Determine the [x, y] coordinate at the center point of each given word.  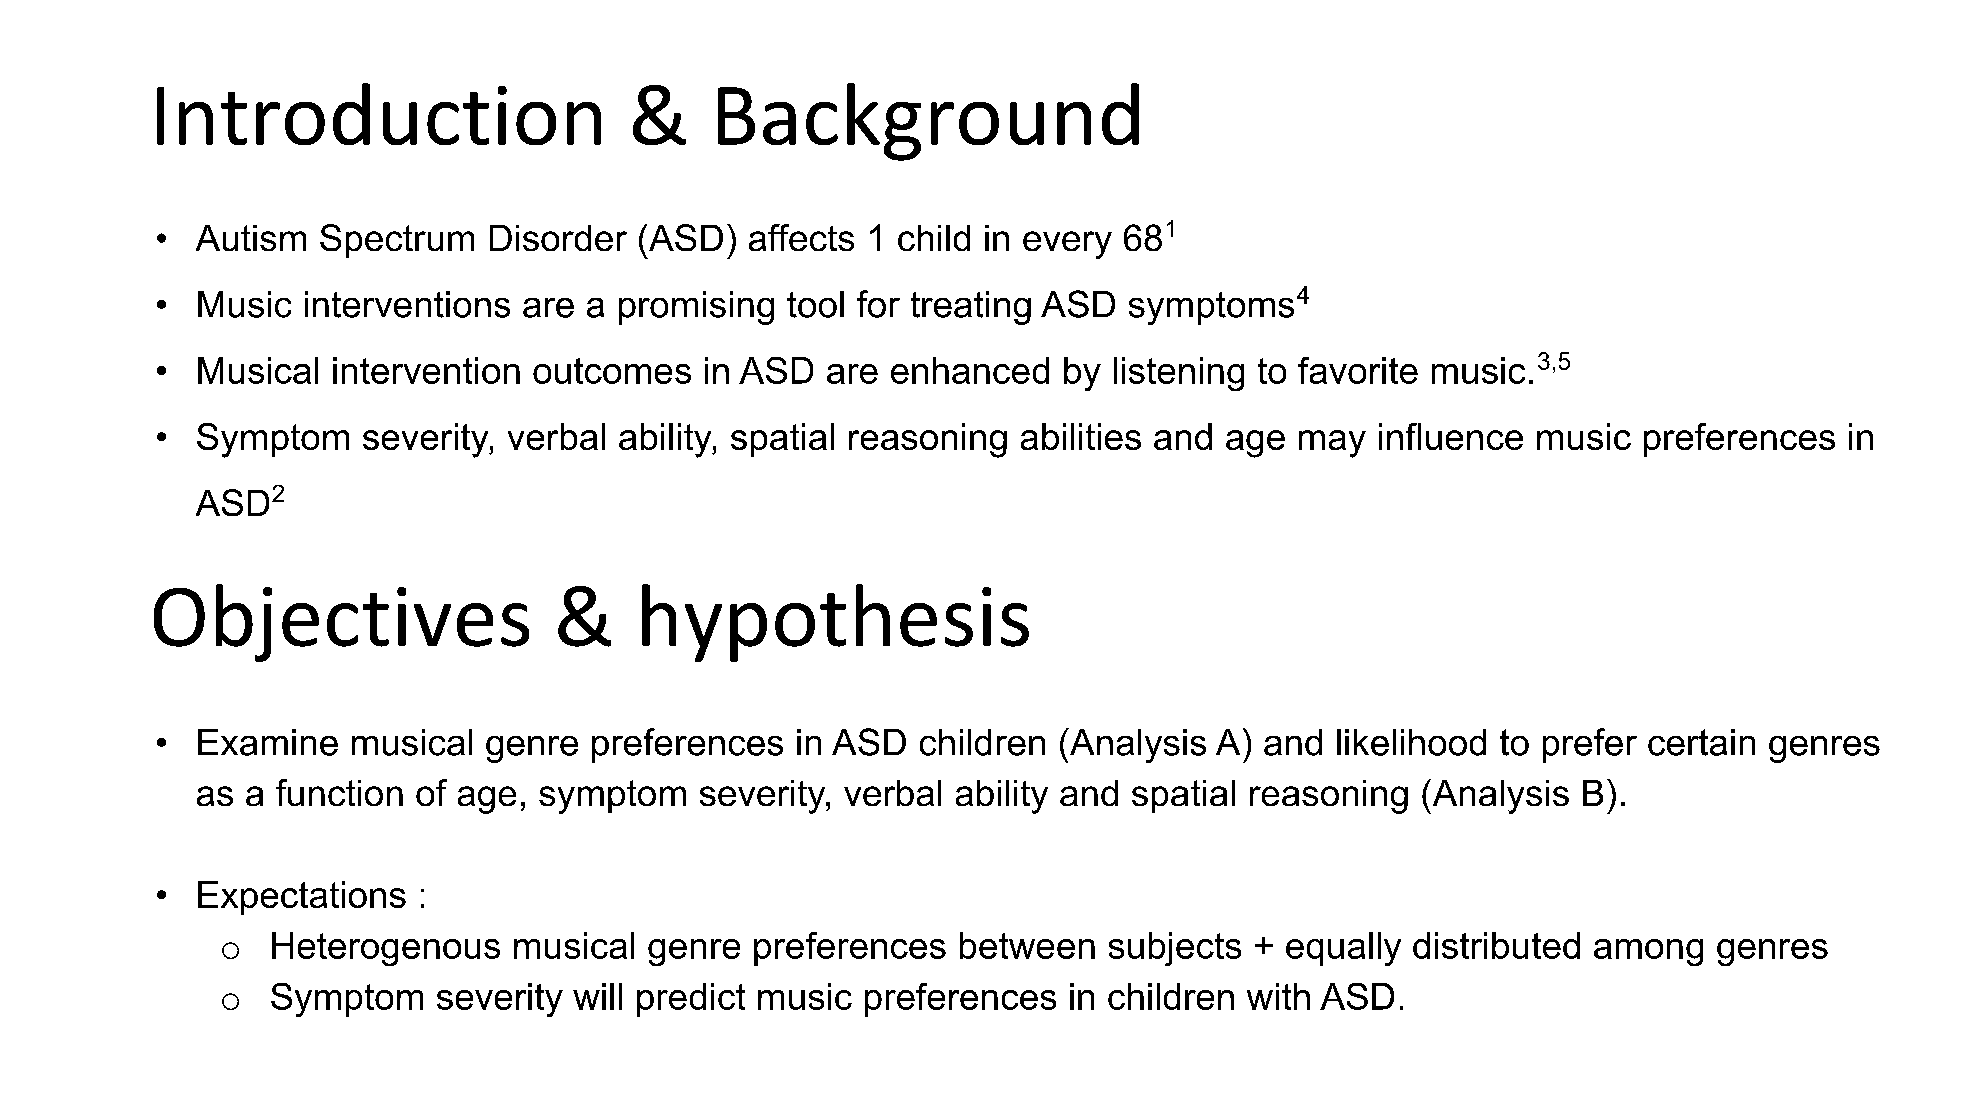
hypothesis [835, 623]
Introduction [379, 114]
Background [928, 122]
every [1067, 245]
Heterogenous [386, 949]
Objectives [341, 623]
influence [1451, 436]
